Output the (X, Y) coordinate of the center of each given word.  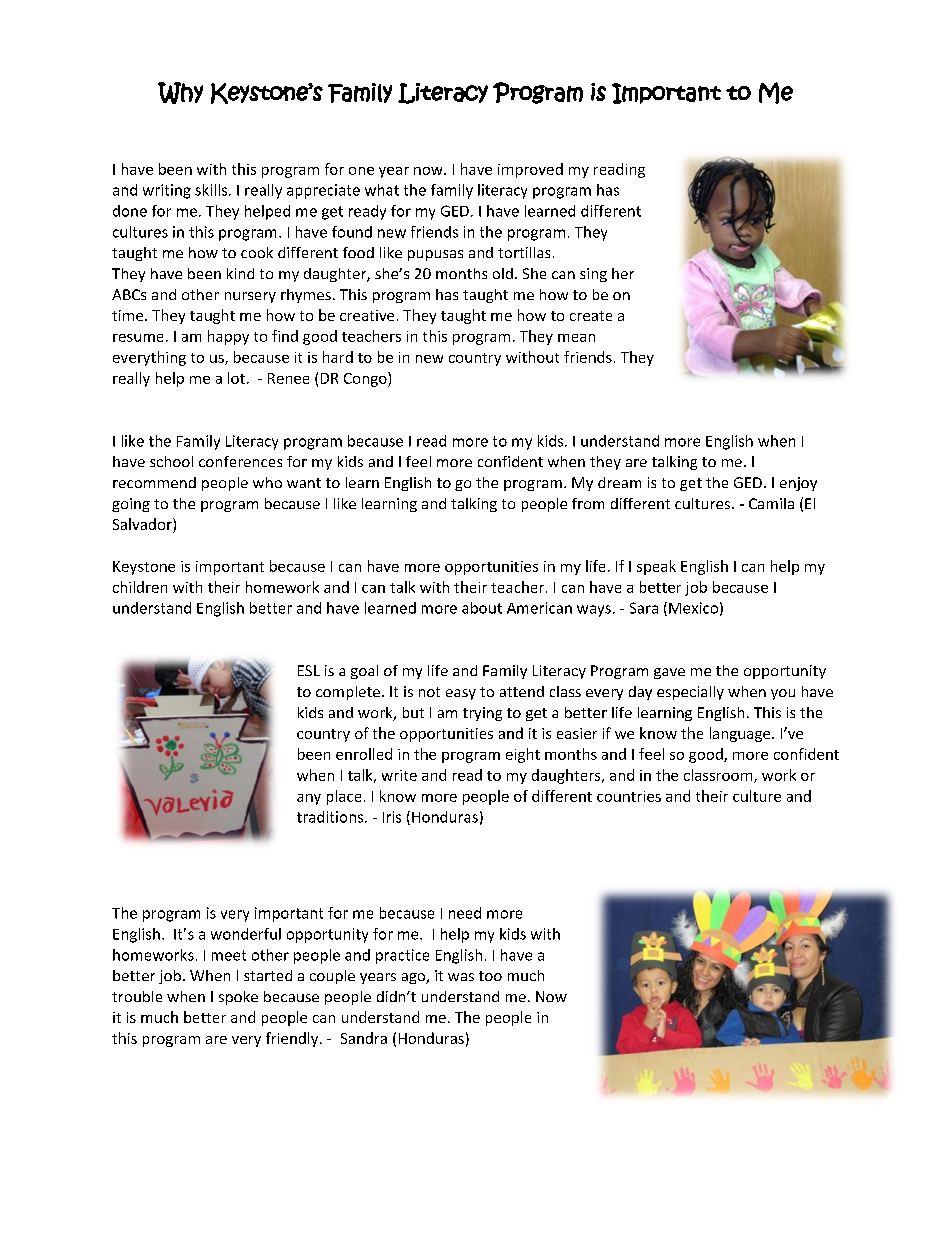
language (741, 734)
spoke (238, 998)
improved (530, 170)
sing (593, 275)
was (461, 977)
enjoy (798, 484)
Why (180, 93)
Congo (366, 379)
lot (236, 378)
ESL (309, 670)
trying (482, 714)
